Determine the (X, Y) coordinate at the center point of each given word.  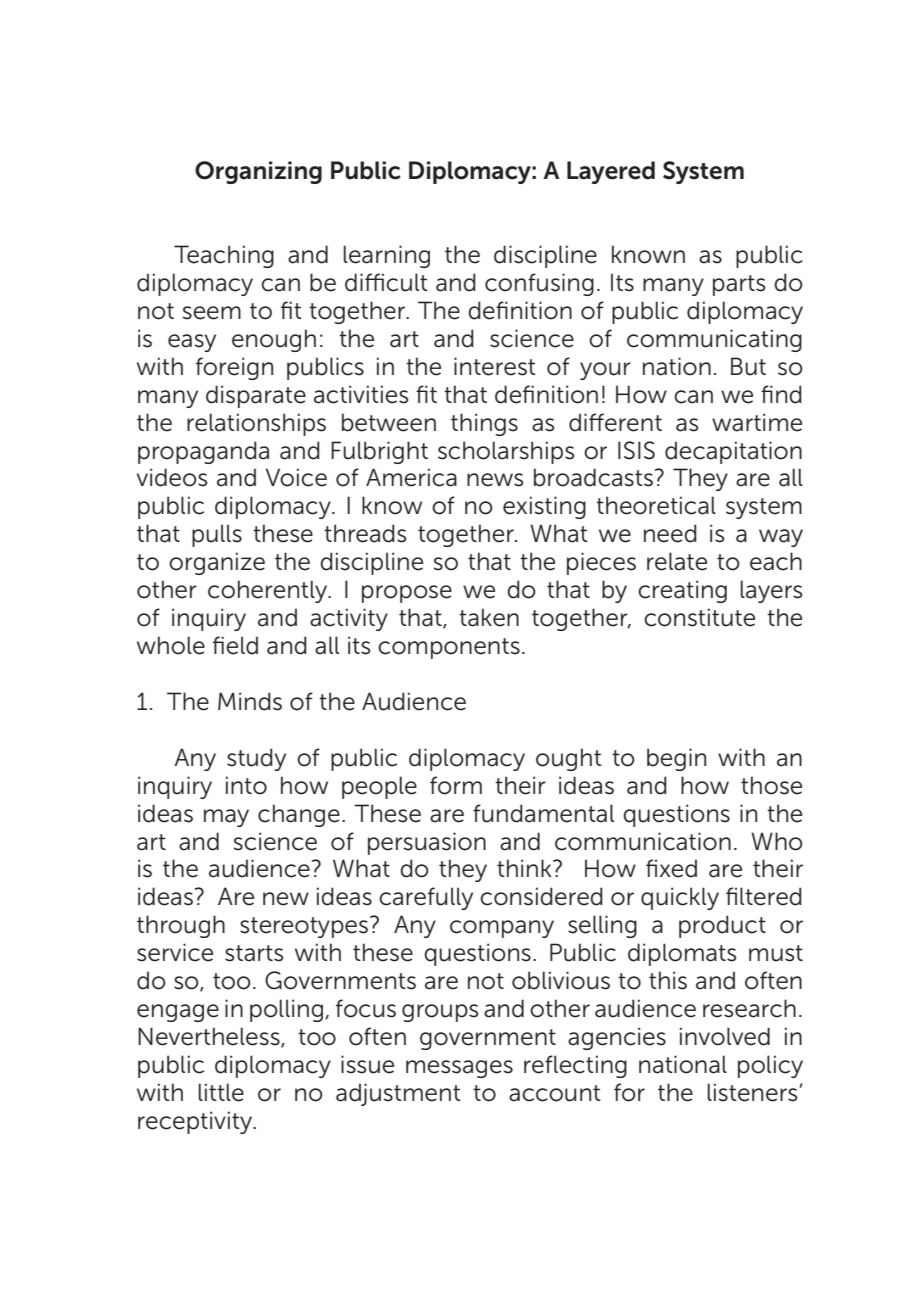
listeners (752, 1092)
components (449, 648)
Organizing (258, 172)
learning (386, 256)
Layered (611, 172)
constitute (699, 617)
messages (459, 1069)
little (221, 1092)
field (235, 645)
